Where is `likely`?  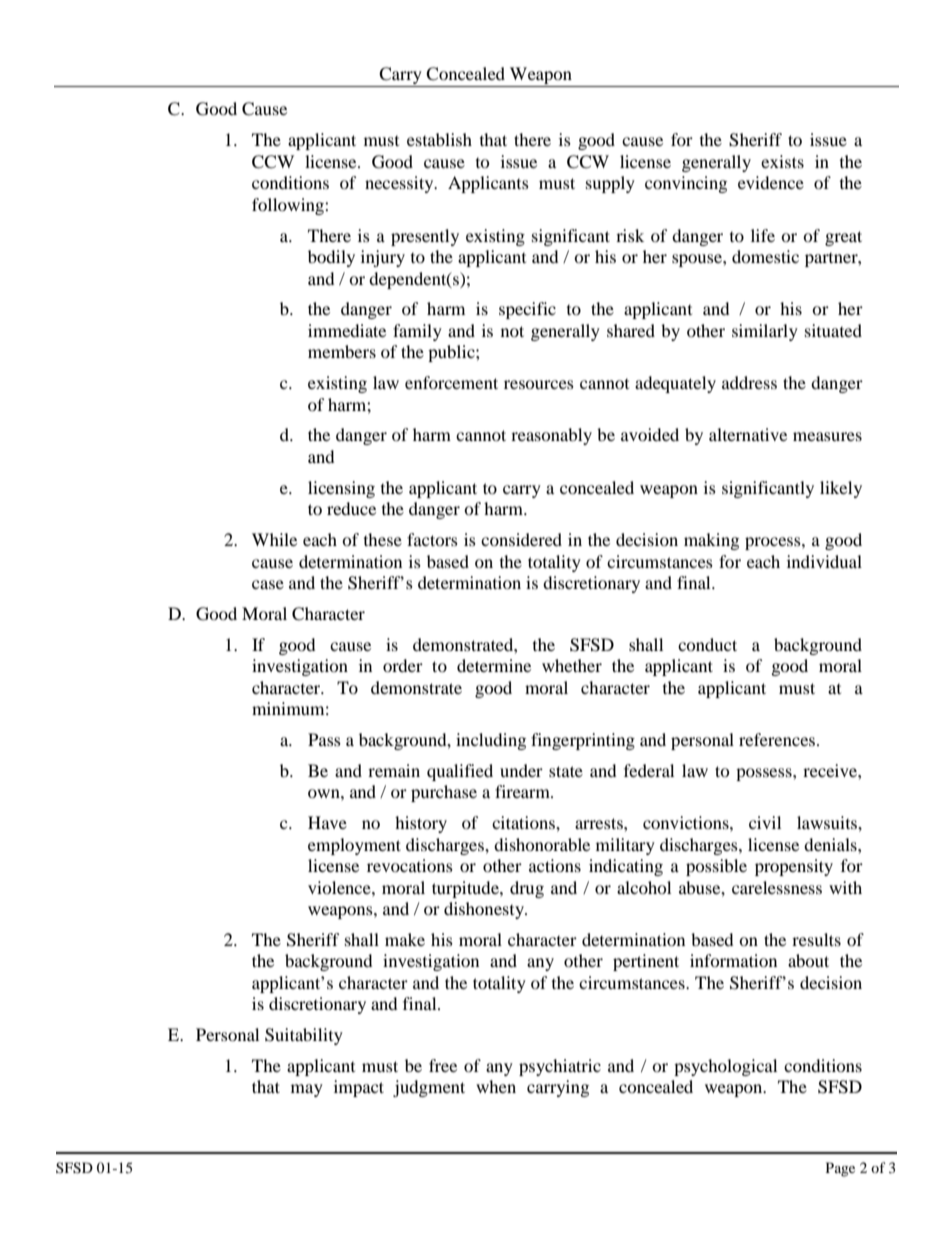
likely is located at coordinates (841, 489).
